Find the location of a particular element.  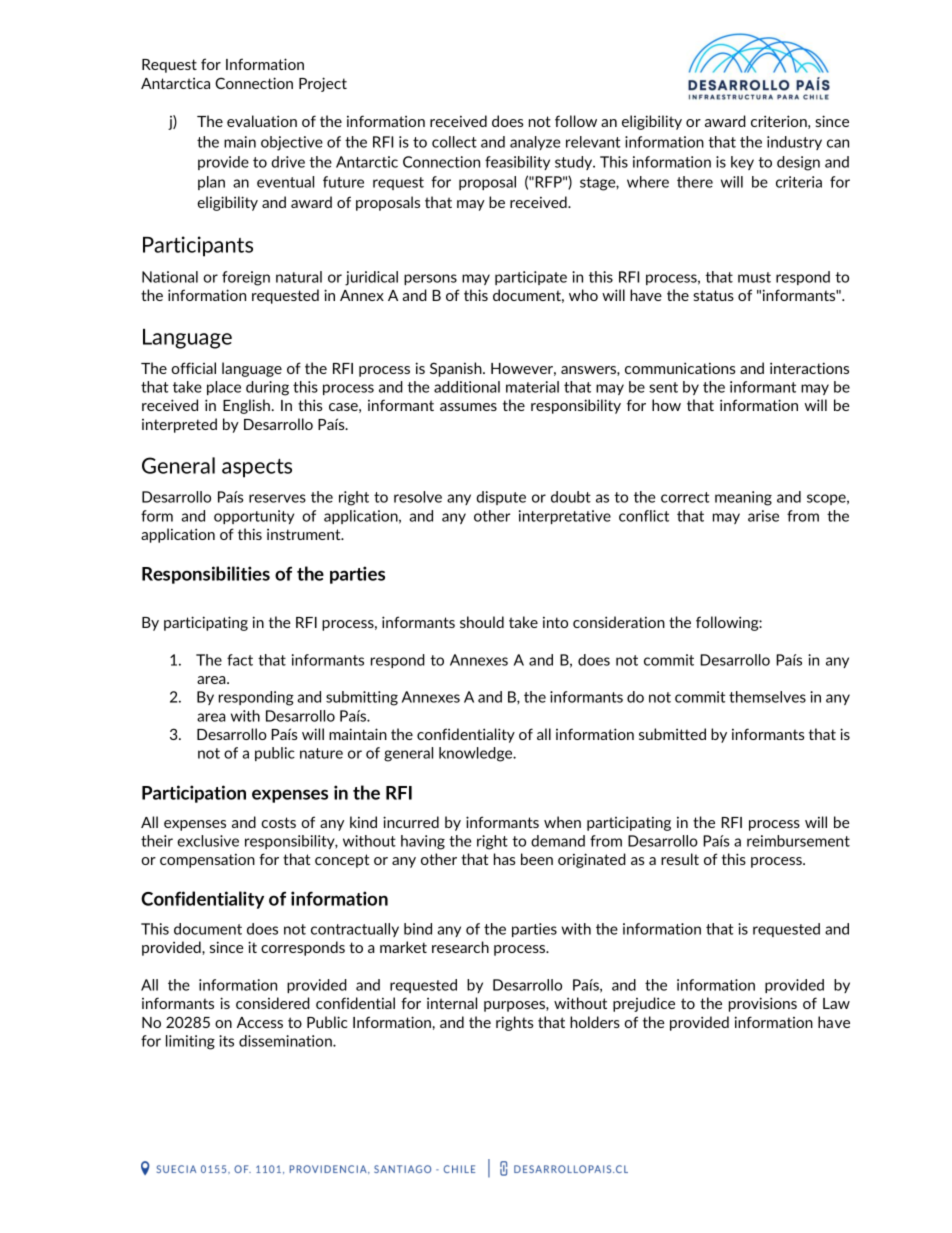

analyze is located at coordinates (535, 143).
